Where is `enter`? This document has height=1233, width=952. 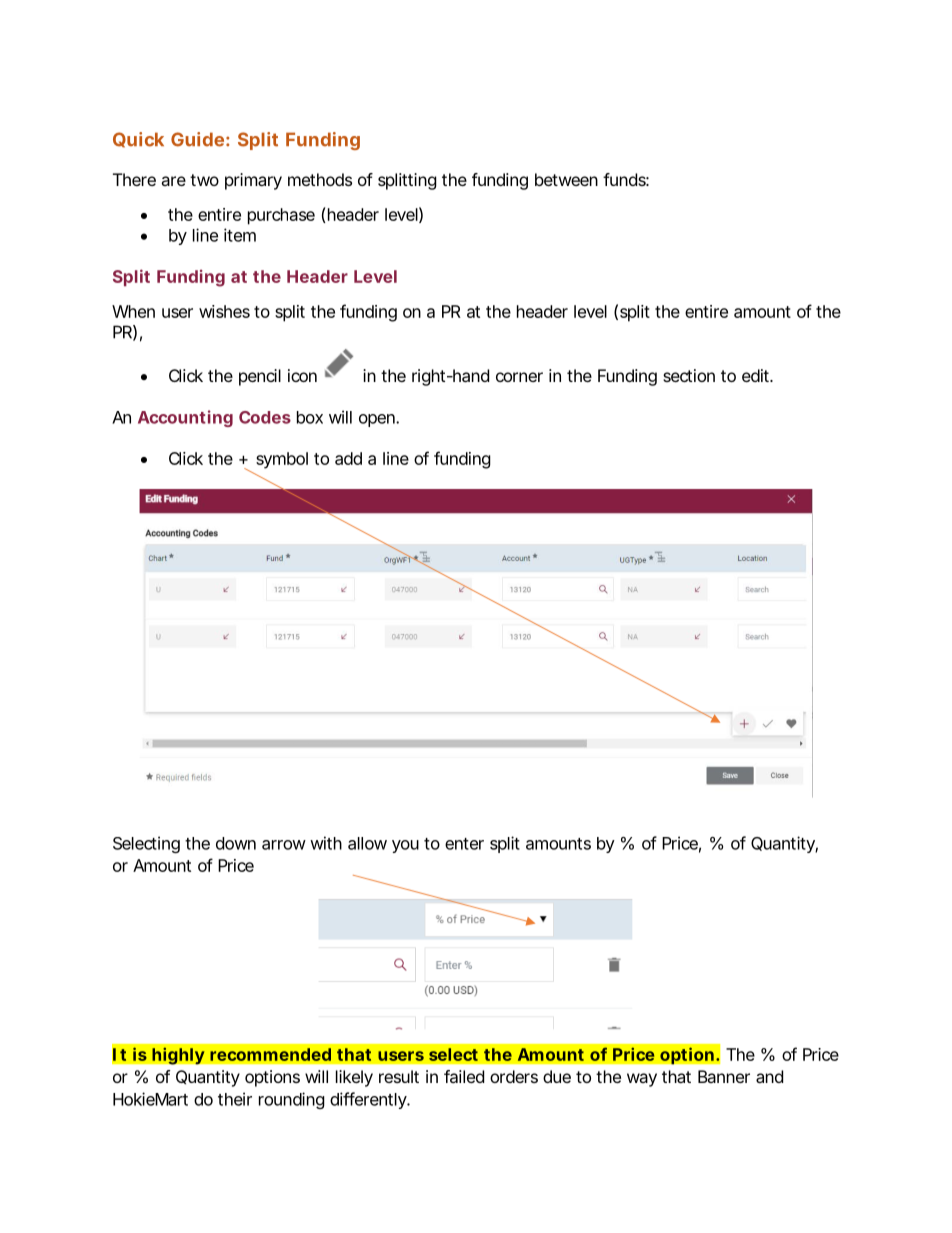
enter is located at coordinates (464, 844).
